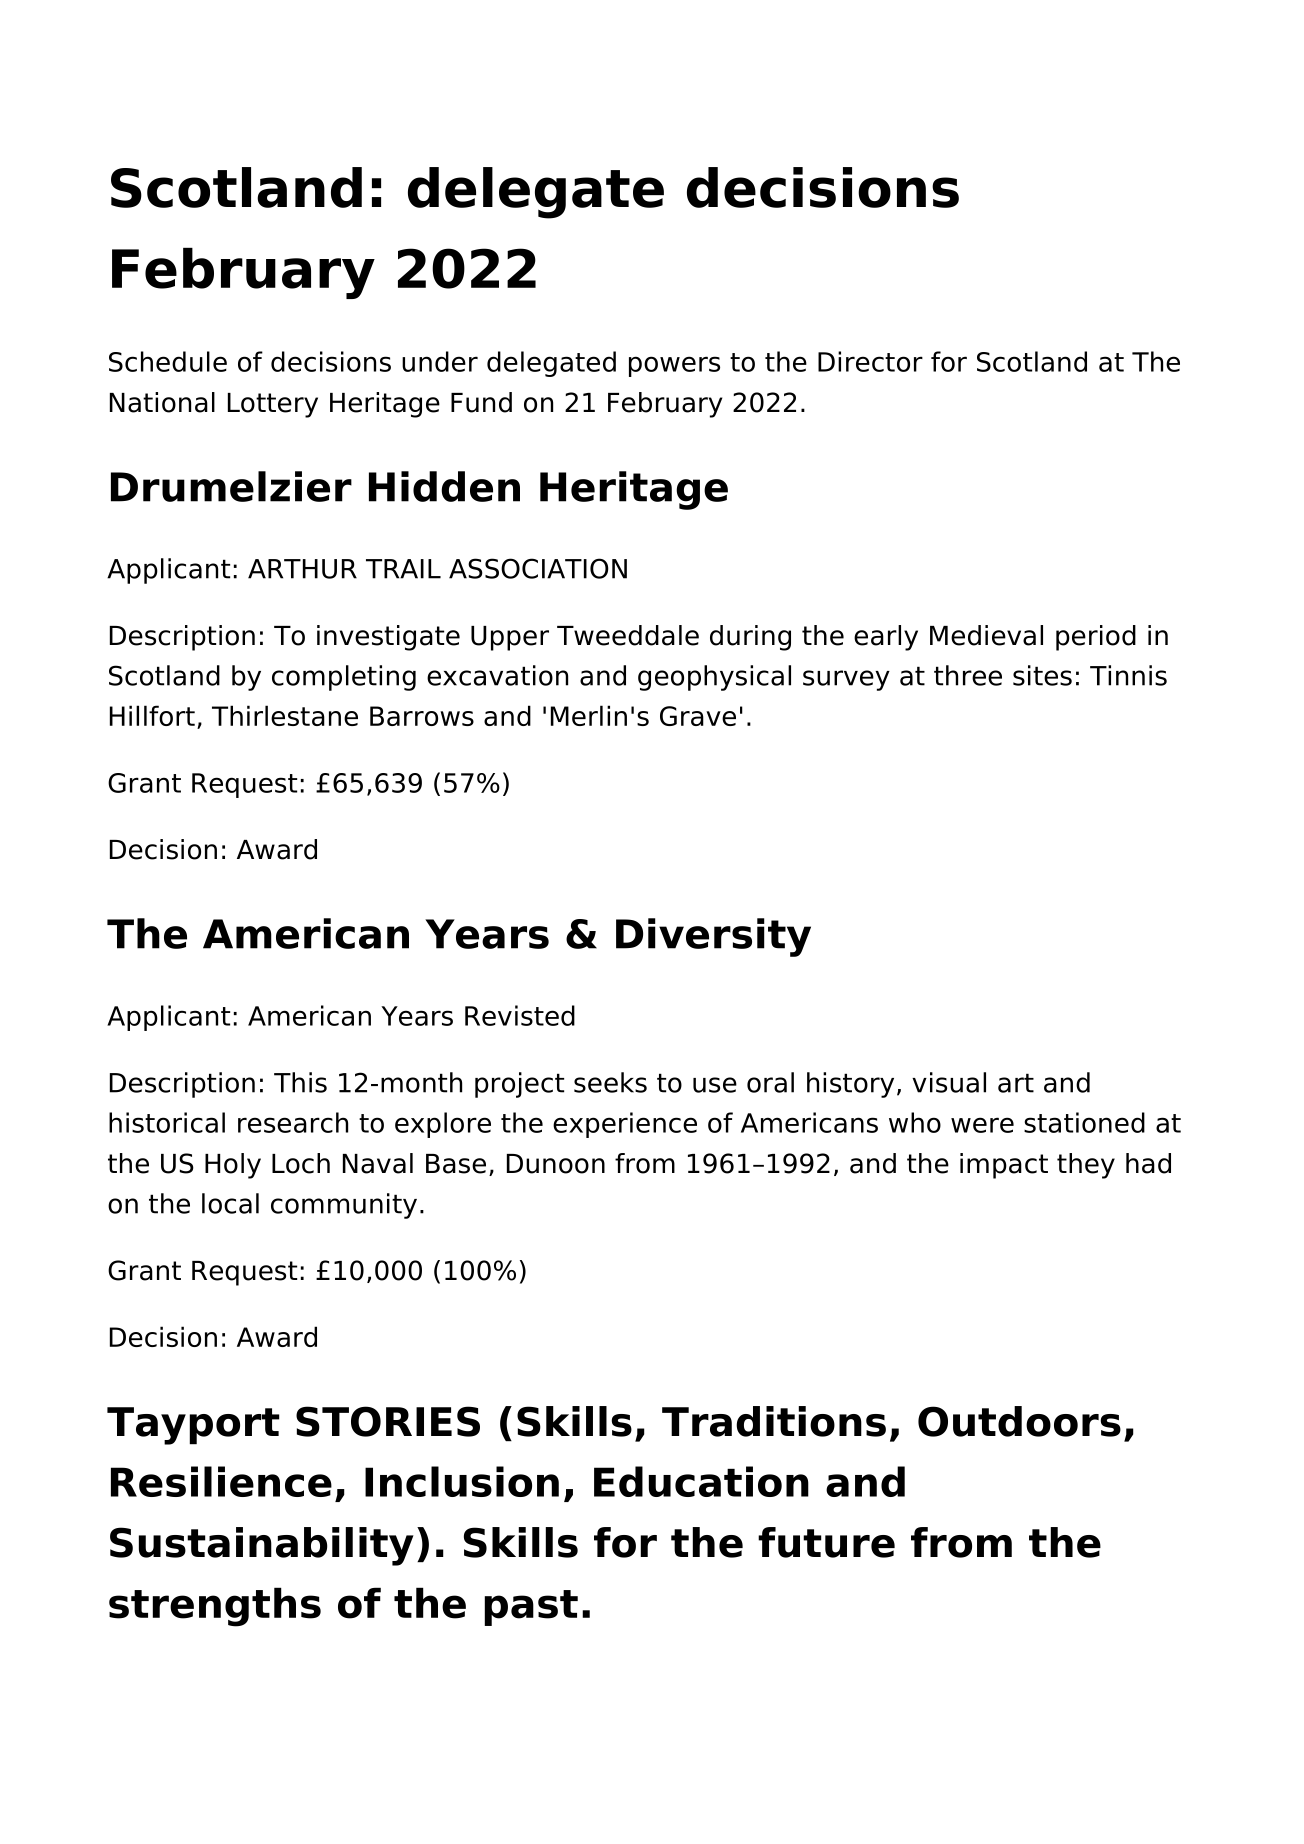 This screenshot has height=1844, width=1304. I want to click on experience, so click(625, 1125).
